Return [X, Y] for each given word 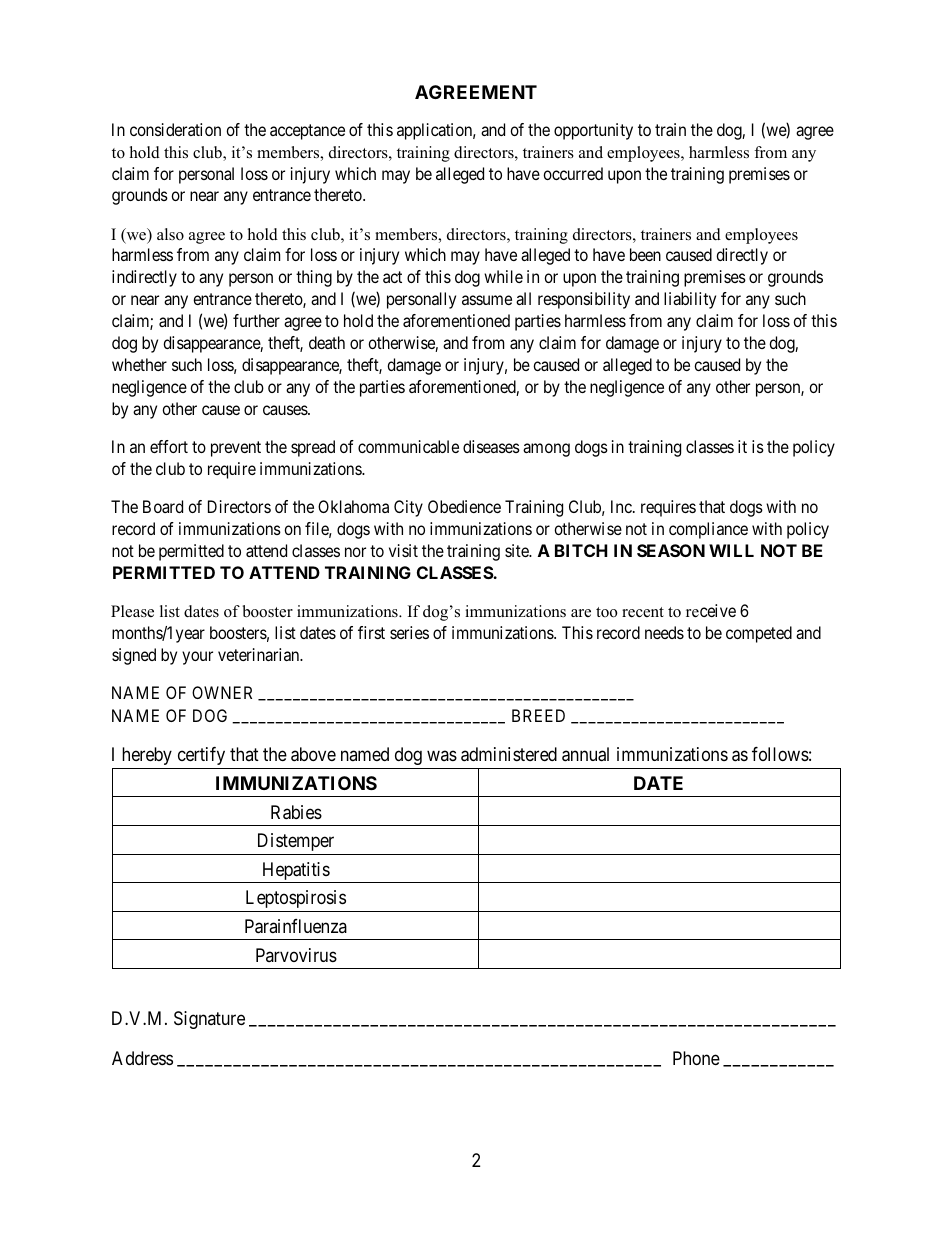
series [409, 632]
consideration [175, 129]
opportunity [593, 131]
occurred [573, 173]
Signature [209, 1020]
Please [132, 611]
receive [711, 611]
